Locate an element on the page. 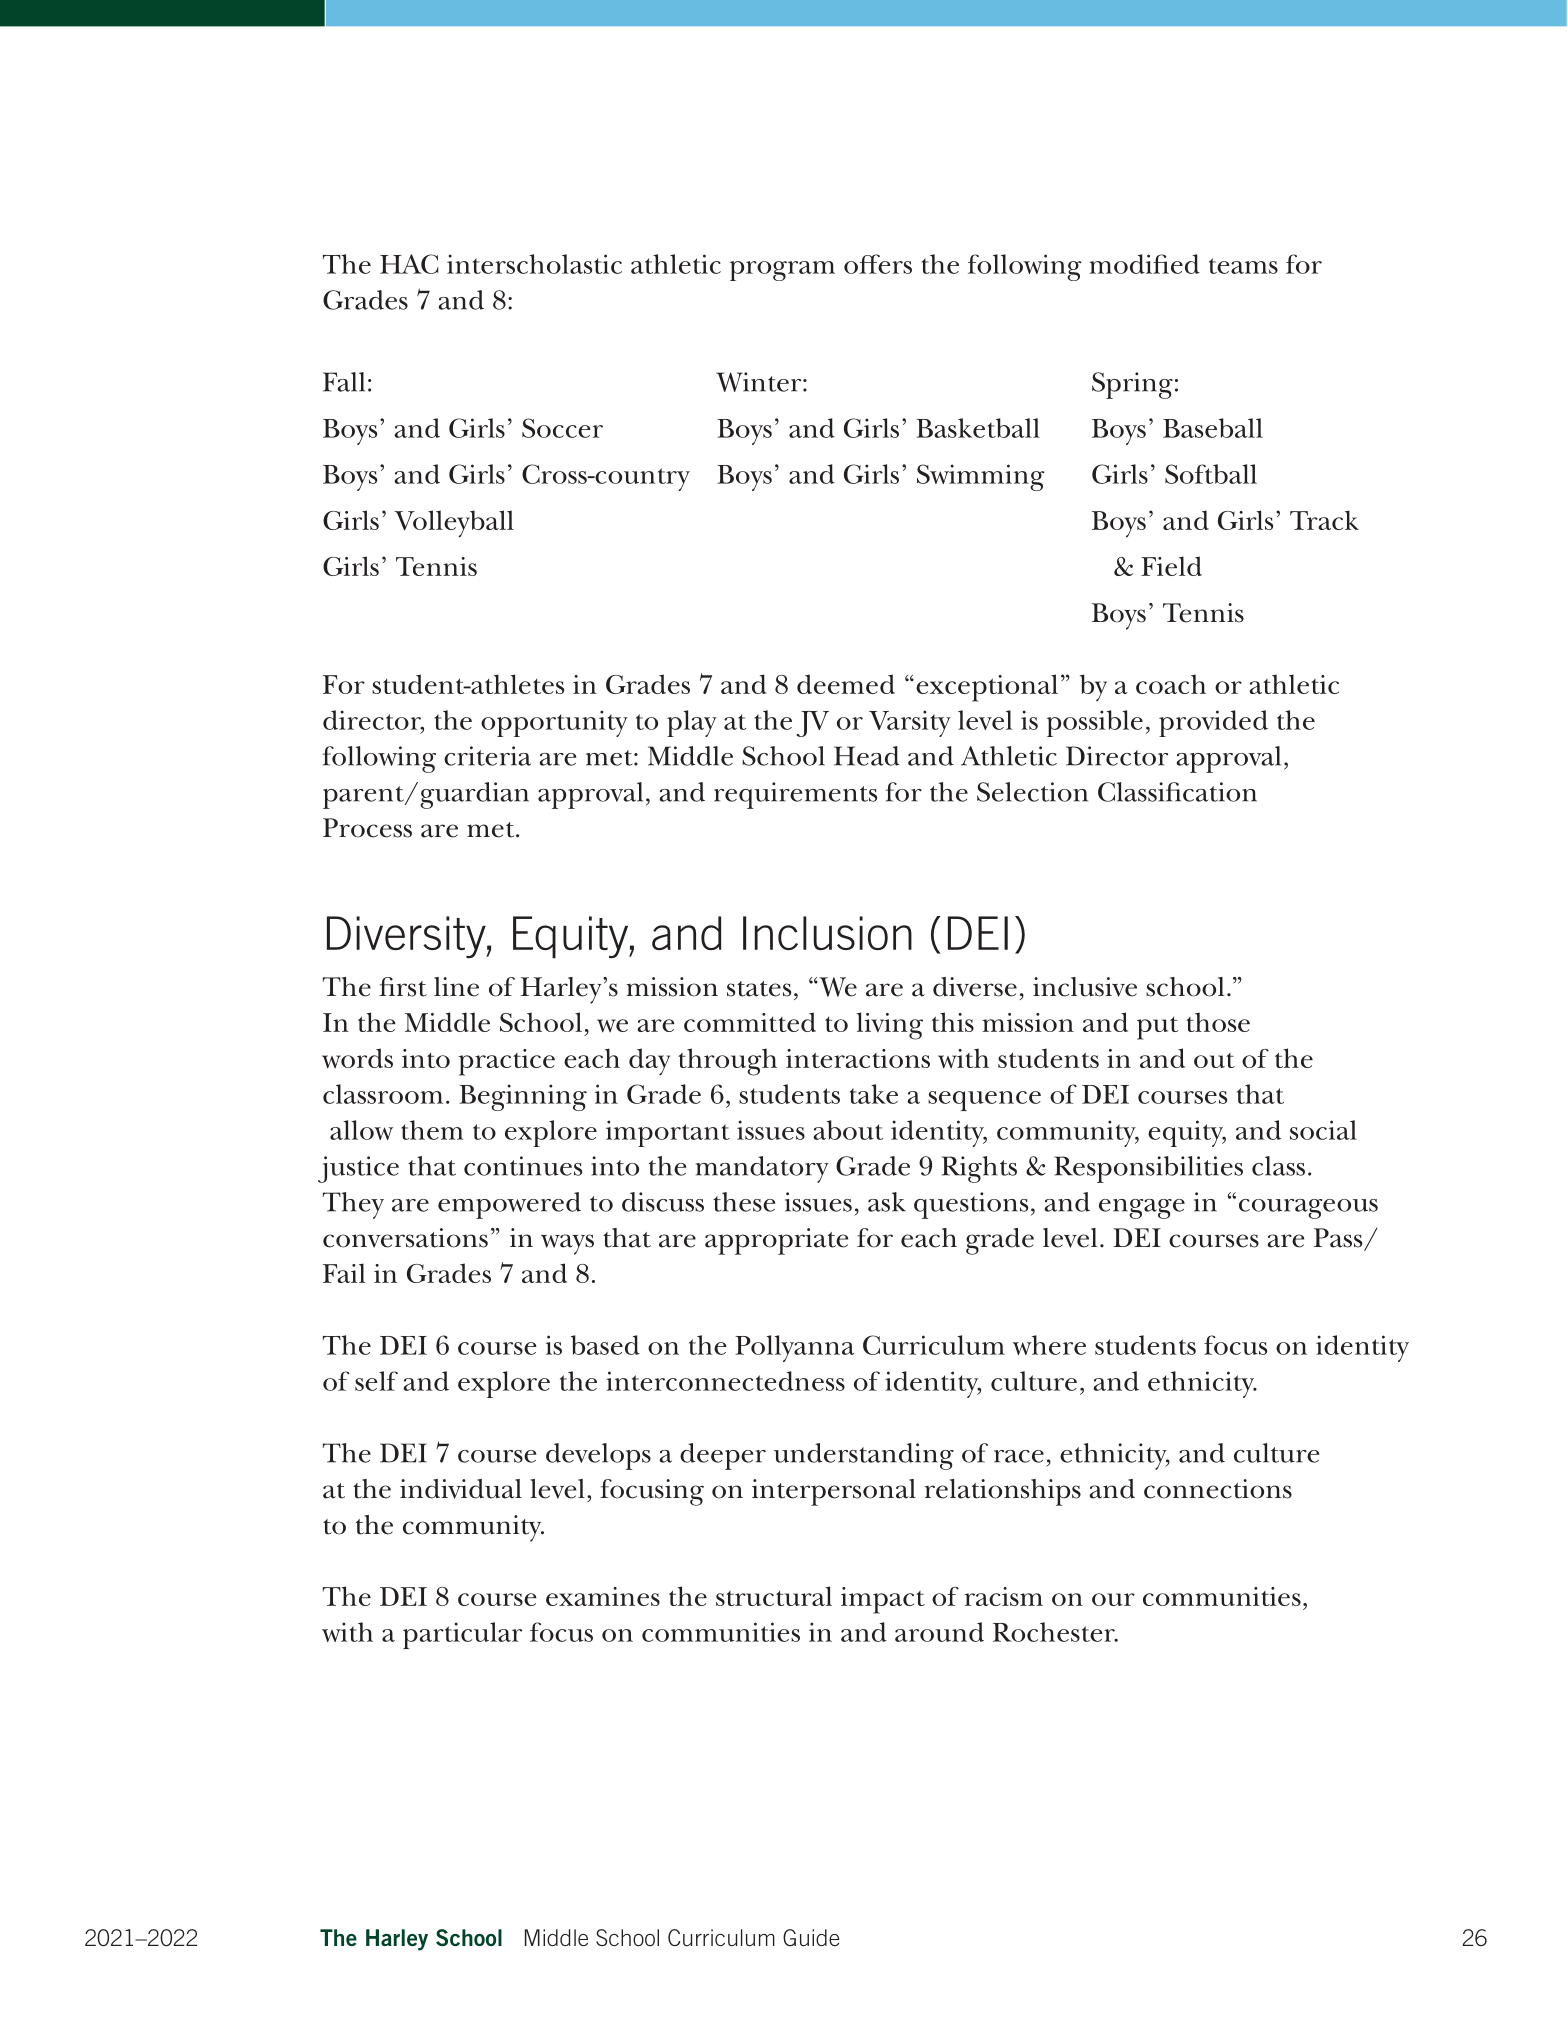 This image has width=1568, height=2029. teams is located at coordinates (1243, 266).
